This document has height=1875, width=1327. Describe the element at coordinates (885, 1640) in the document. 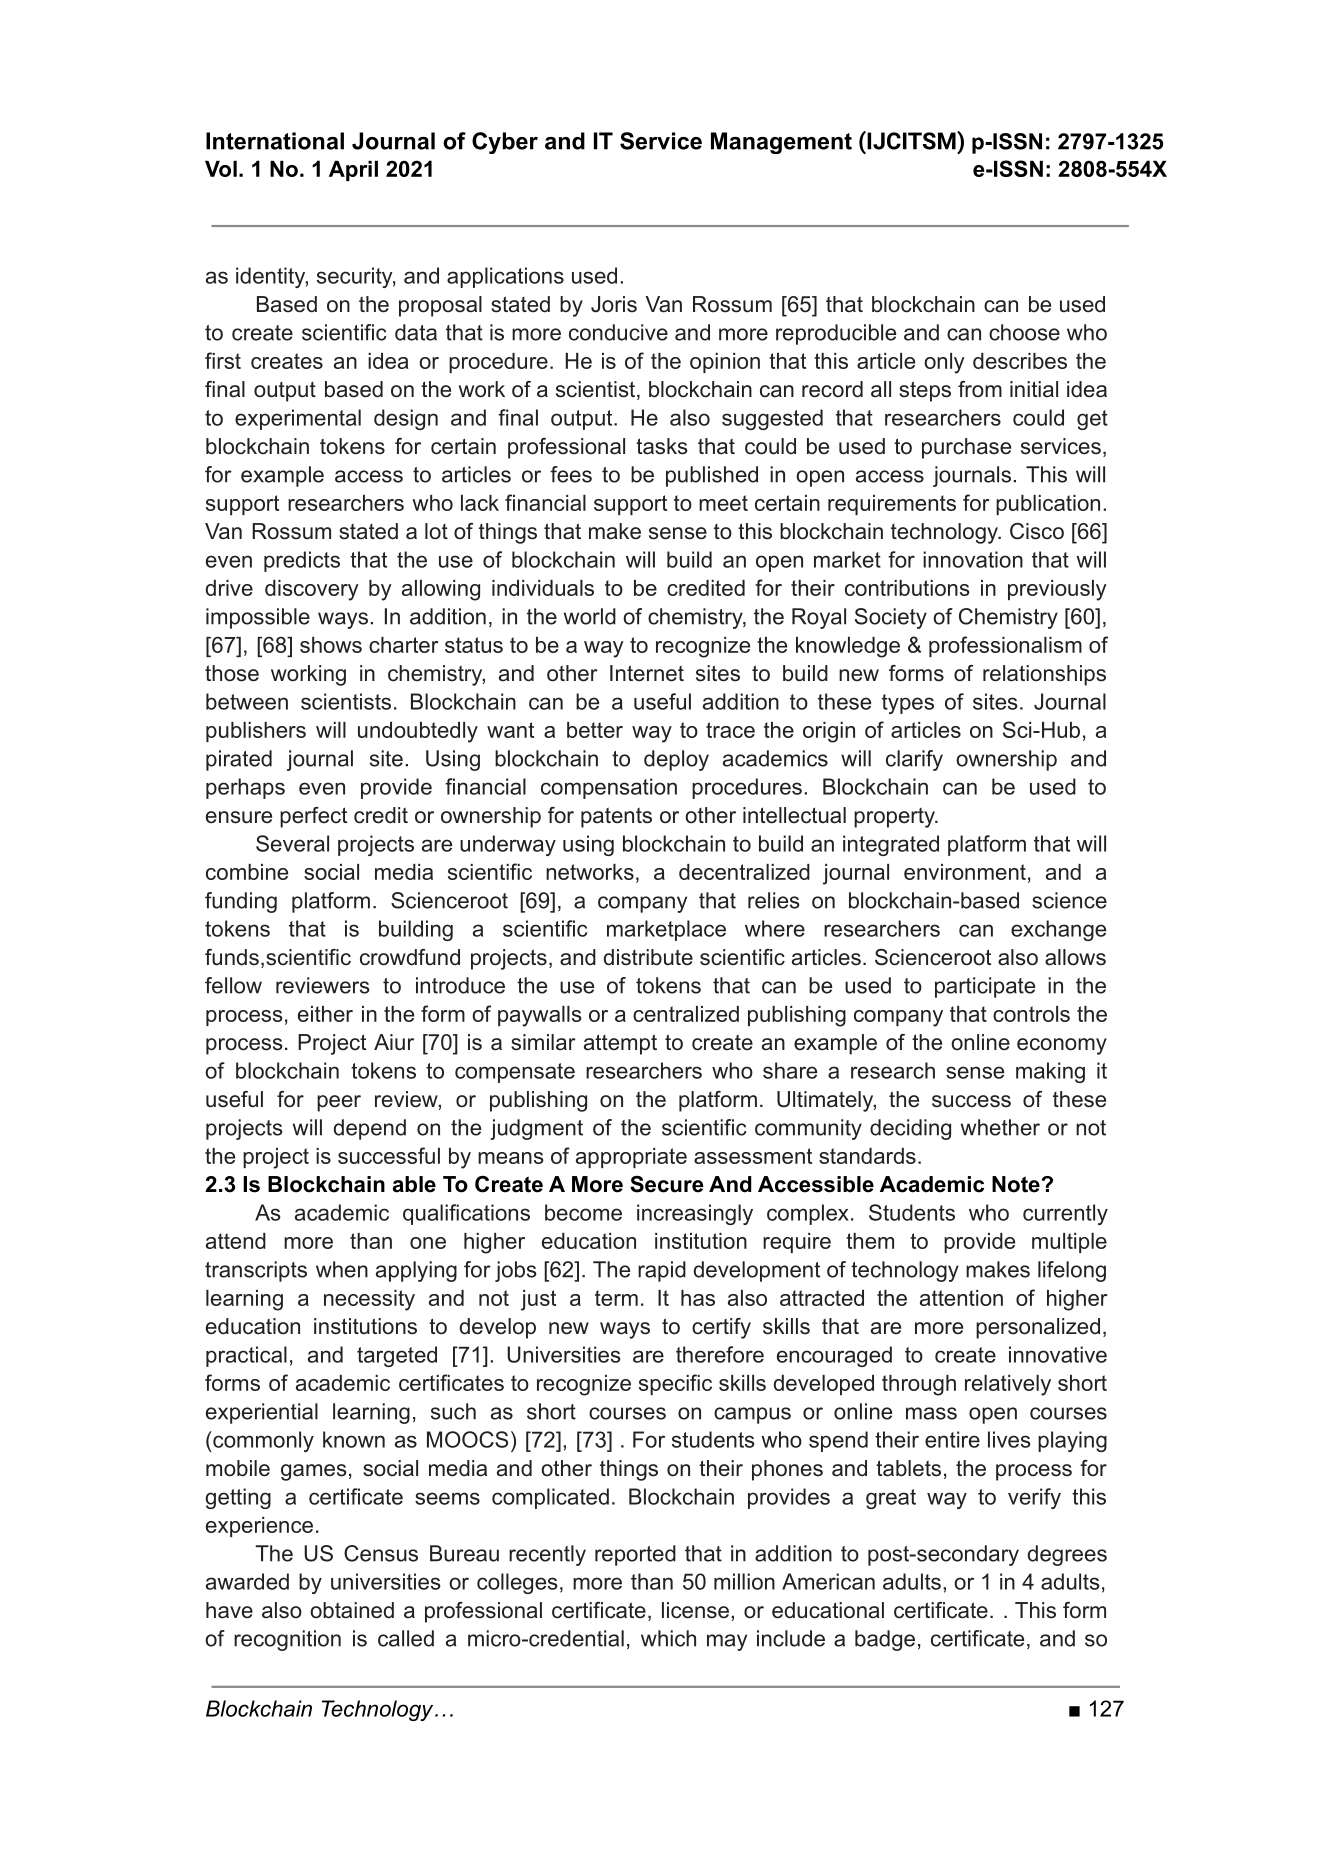

I see `badge` at that location.
